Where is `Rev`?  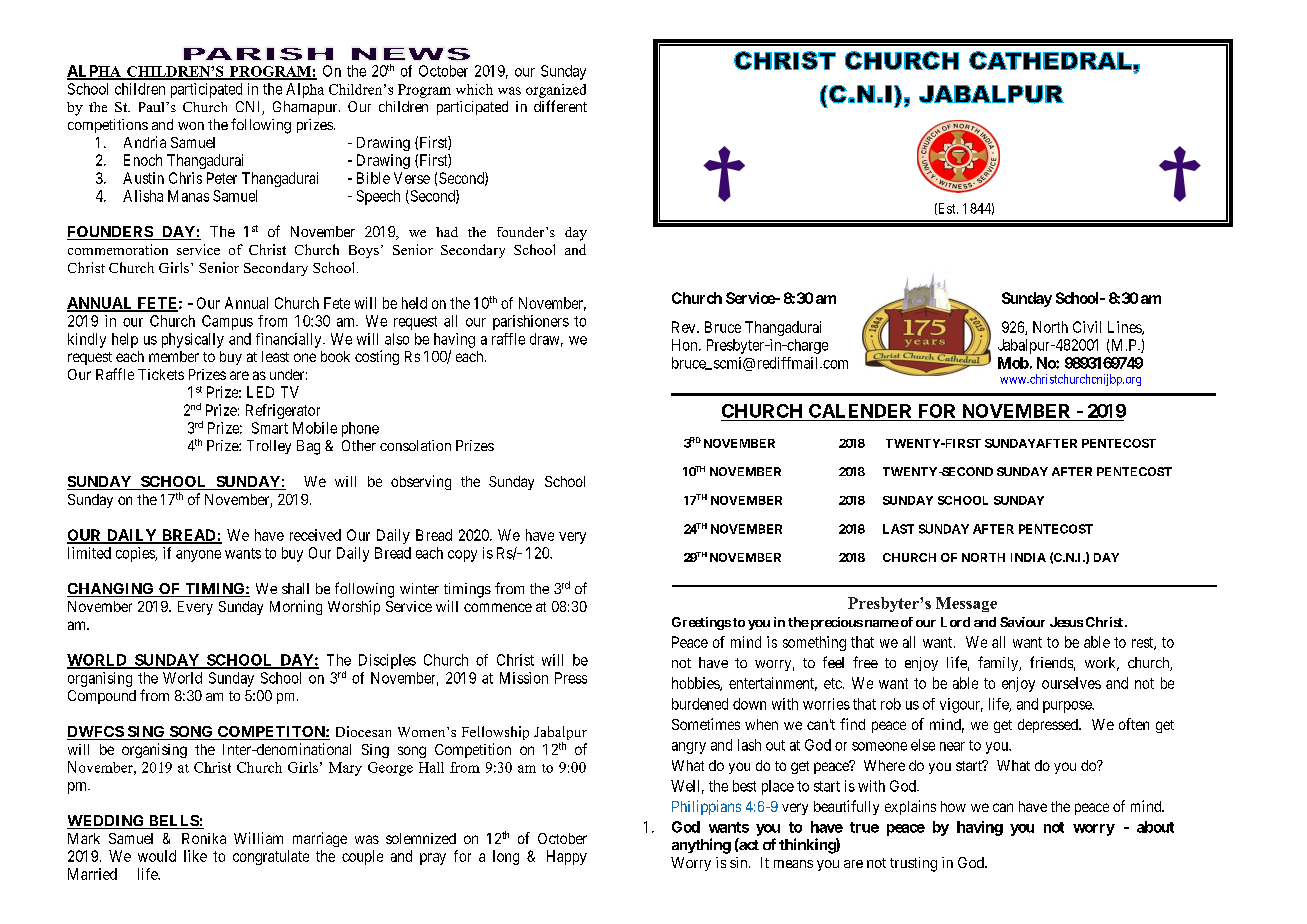 Rev is located at coordinates (685, 327).
